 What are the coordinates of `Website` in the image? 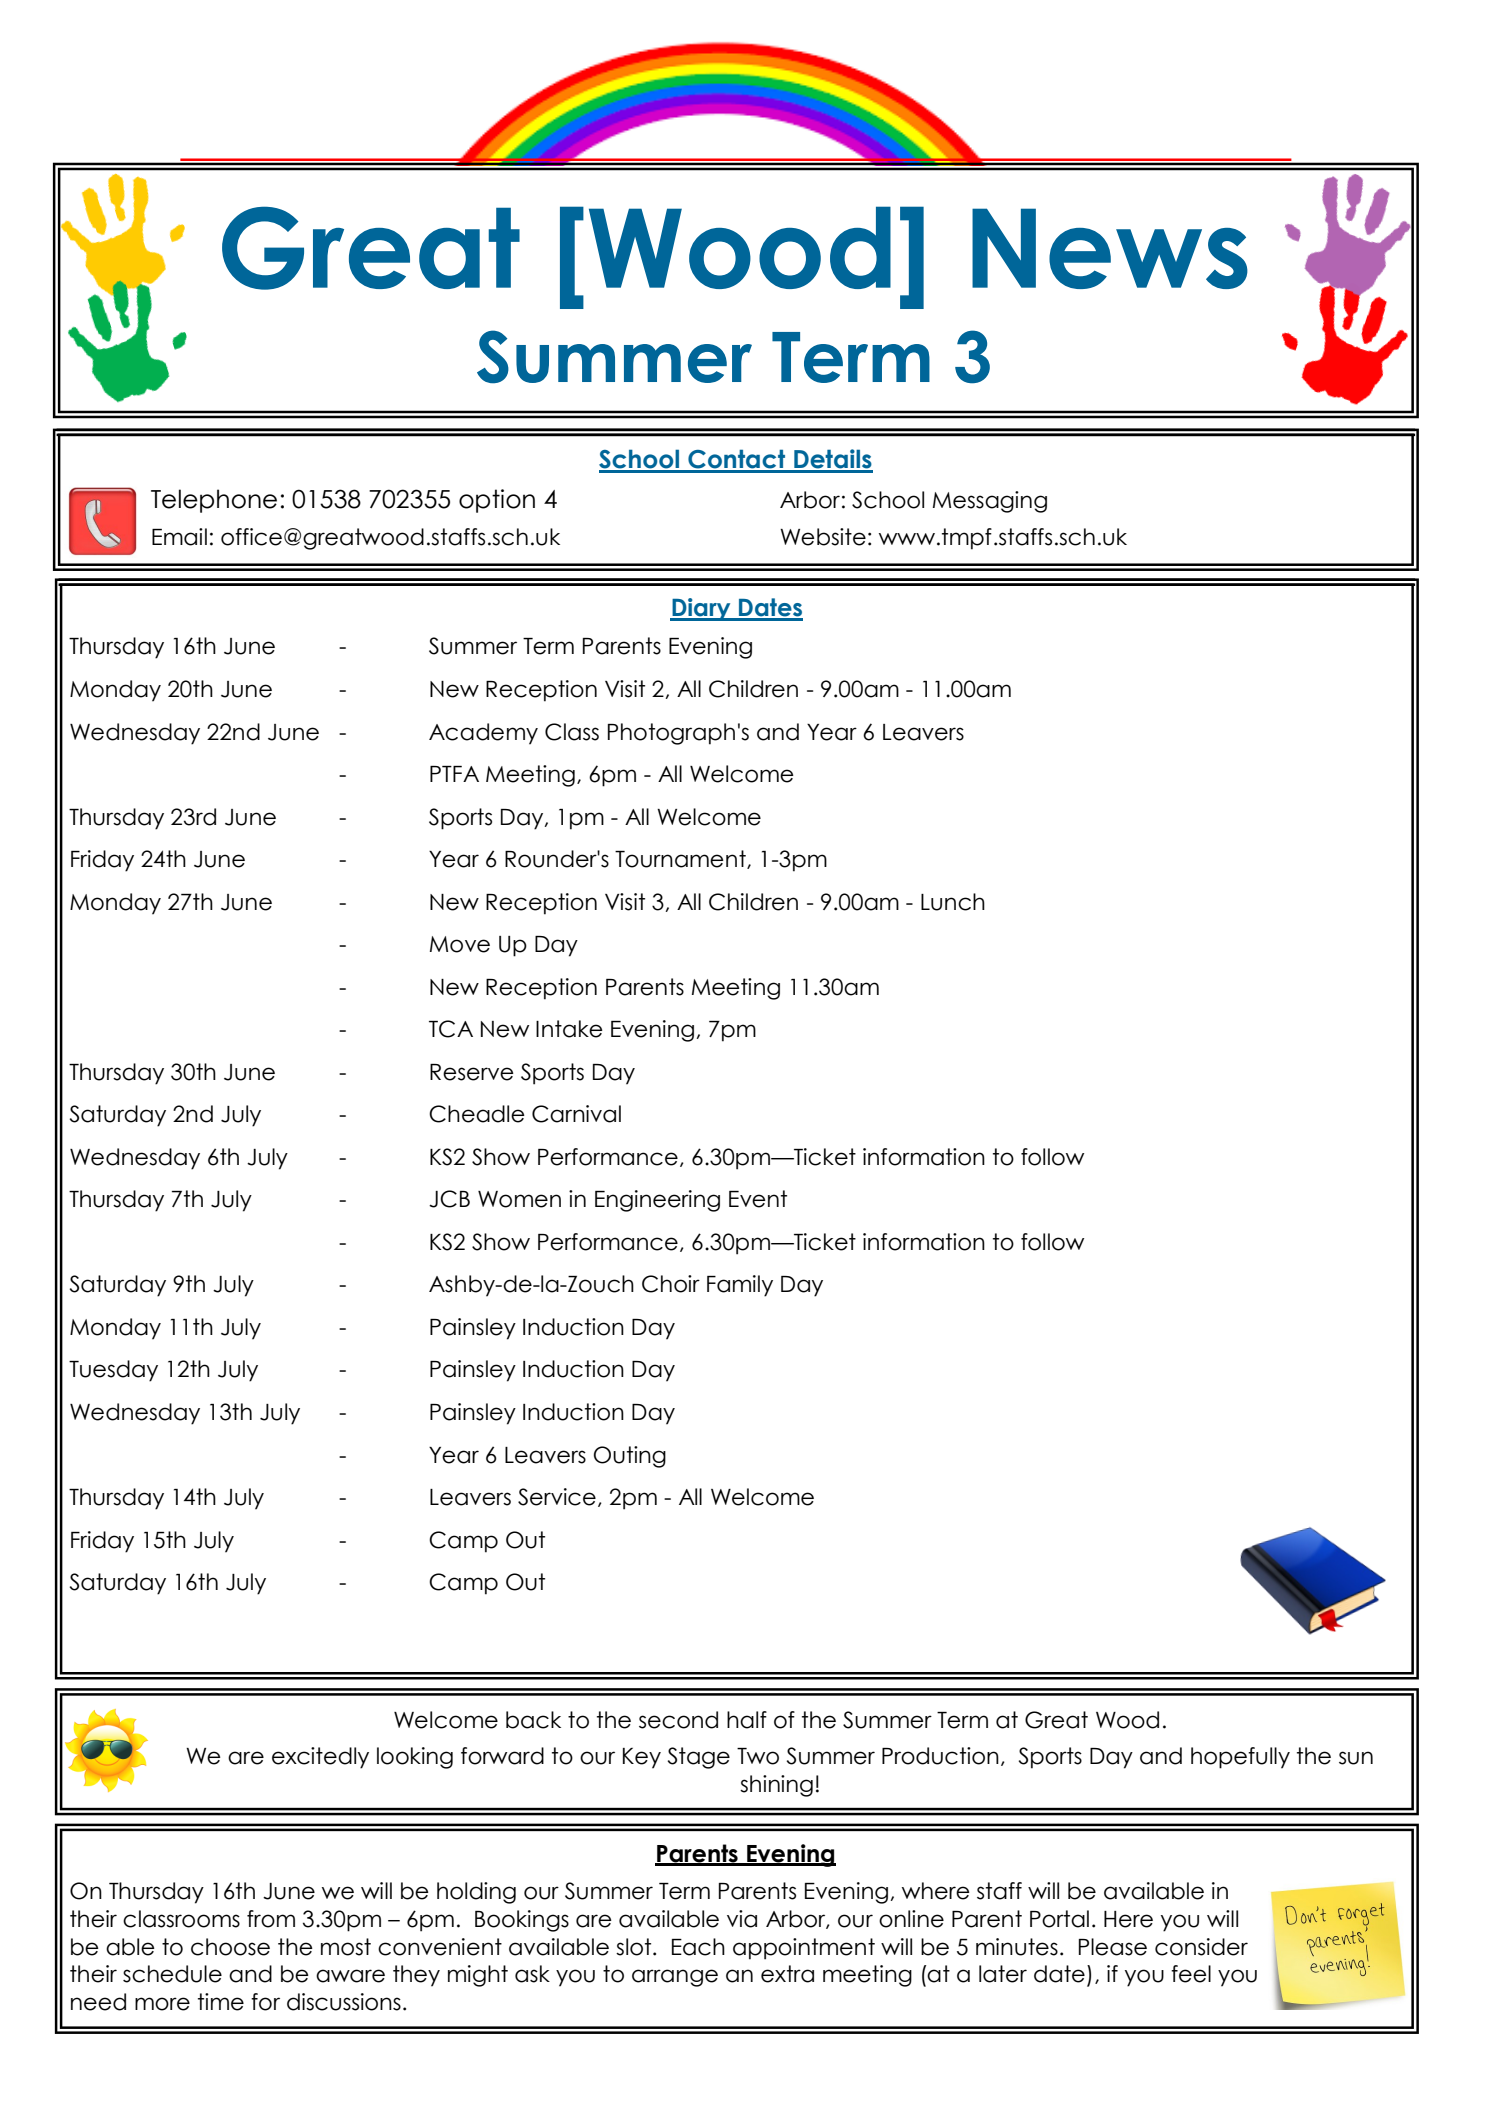 It's located at (823, 537).
